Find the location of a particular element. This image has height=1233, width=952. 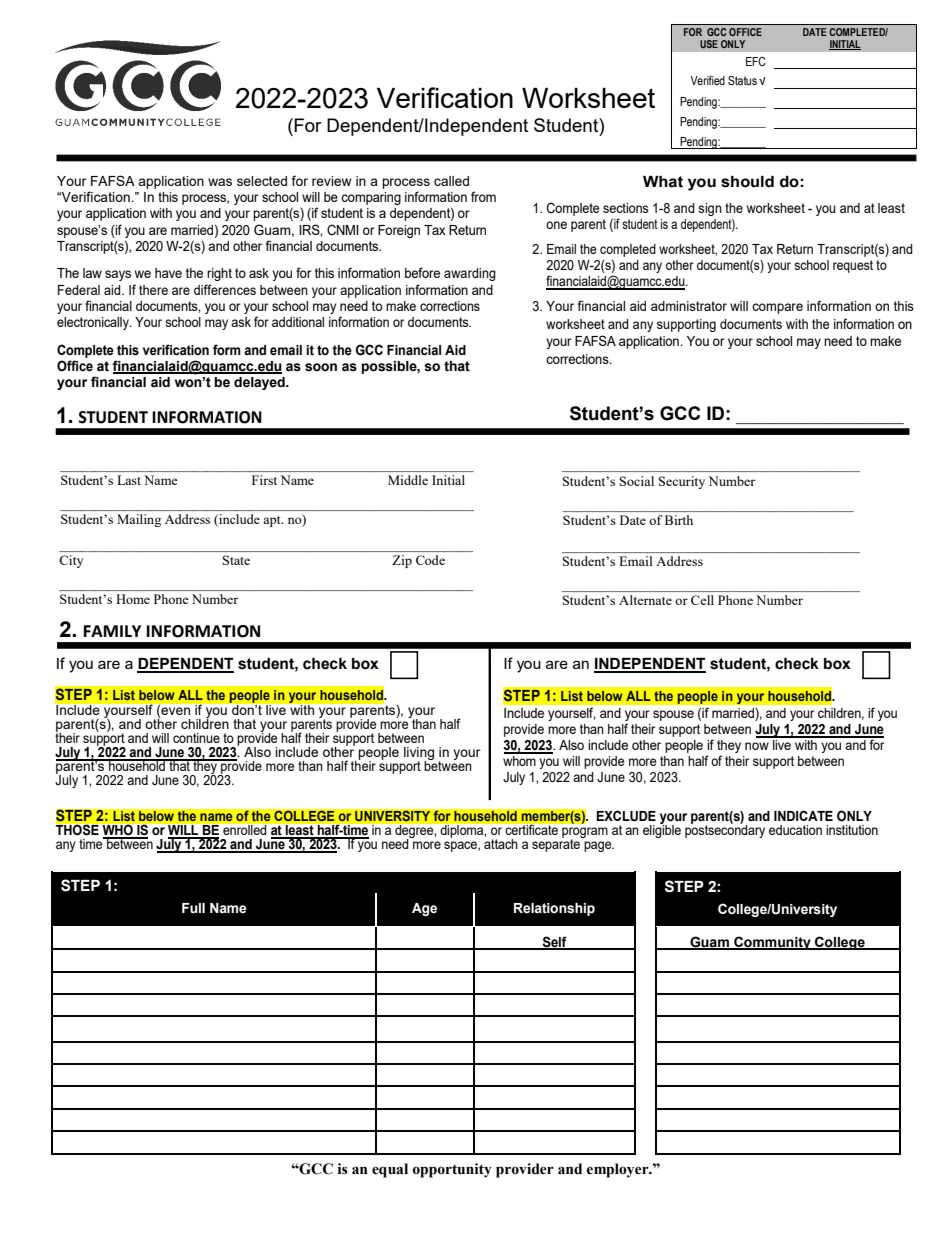

called is located at coordinates (451, 181).
